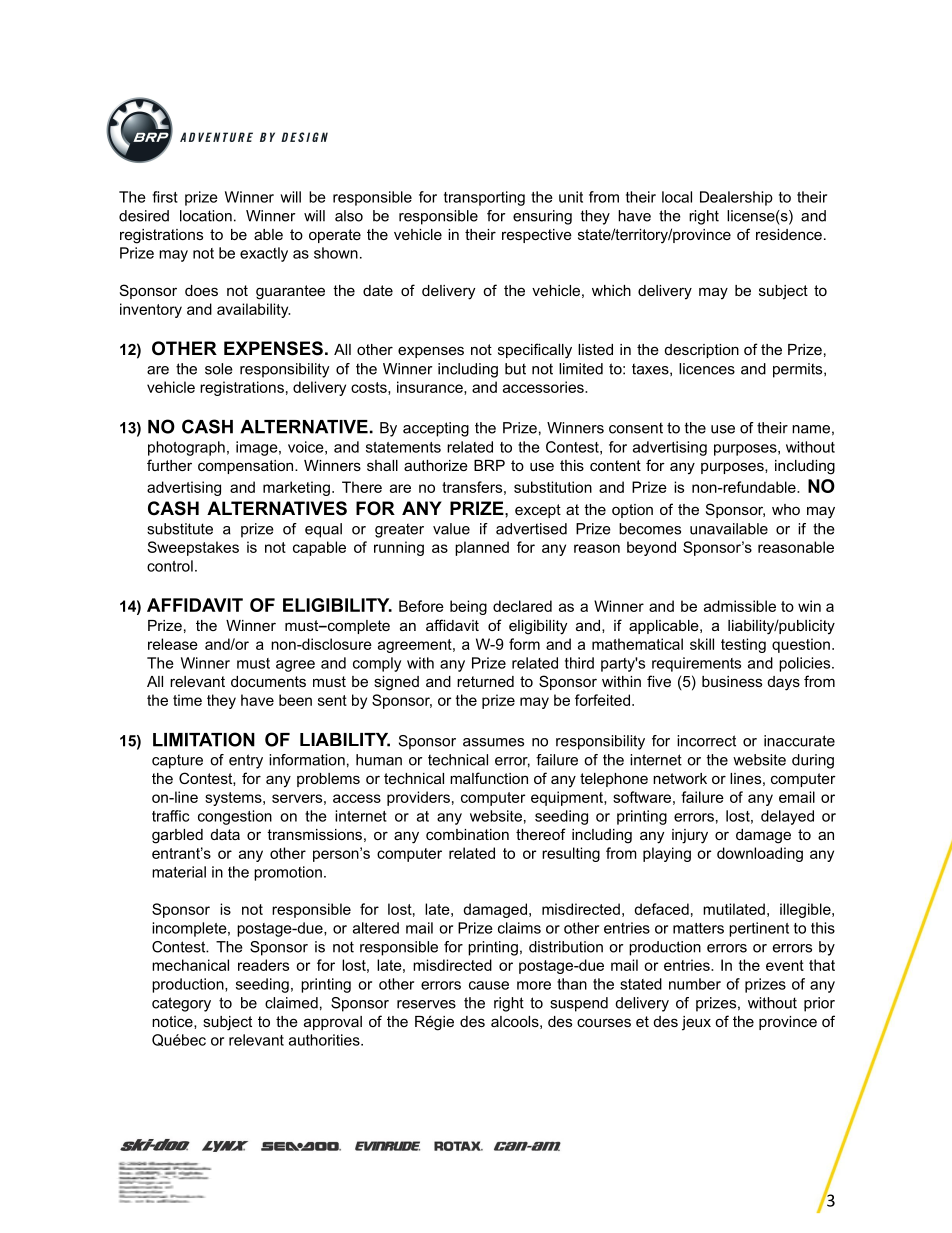  I want to click on being, so click(468, 607).
